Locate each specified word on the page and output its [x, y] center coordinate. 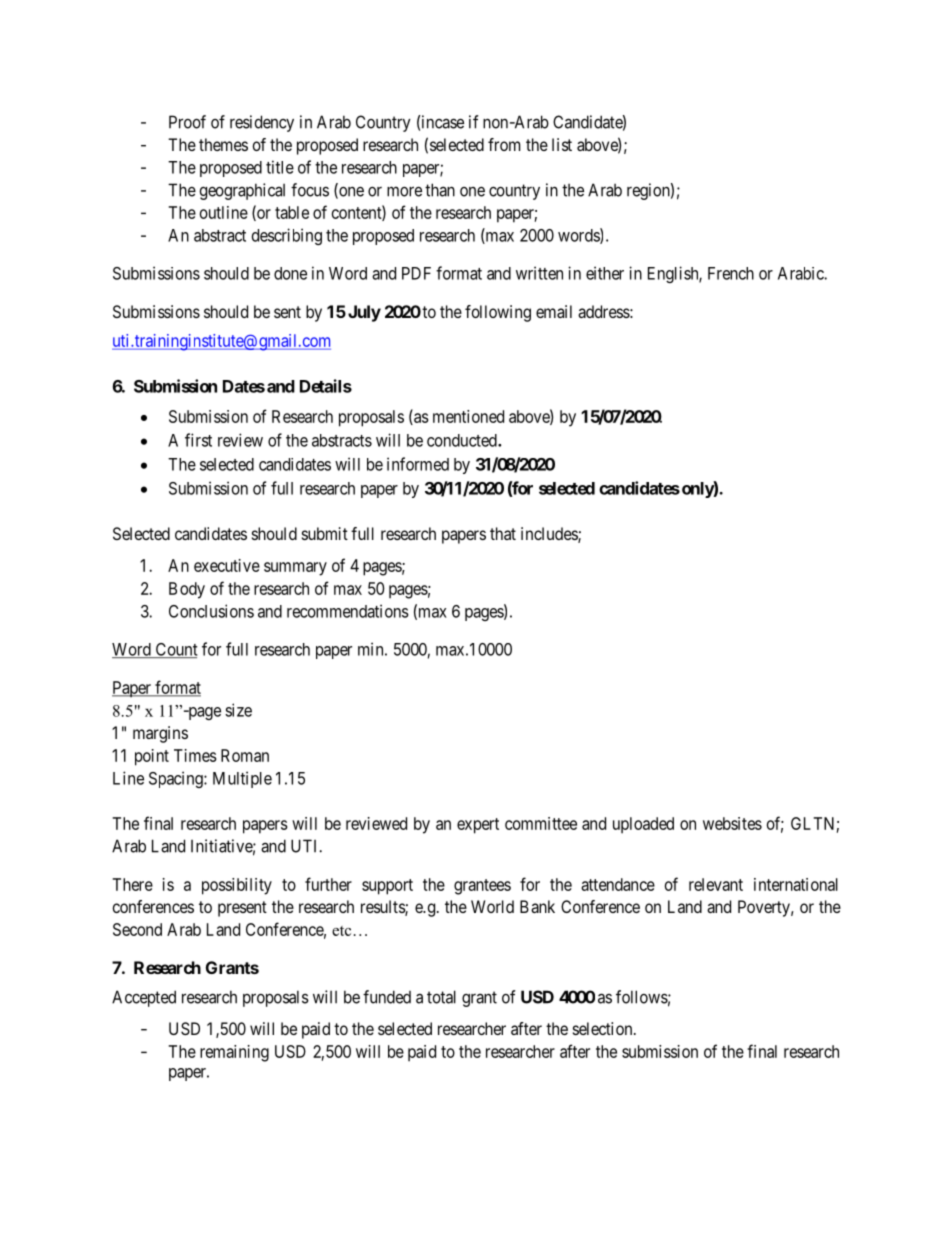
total [441, 997]
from [504, 144]
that [503, 533]
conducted [463, 440]
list [562, 144]
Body [187, 590]
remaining [234, 1053]
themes [223, 144]
